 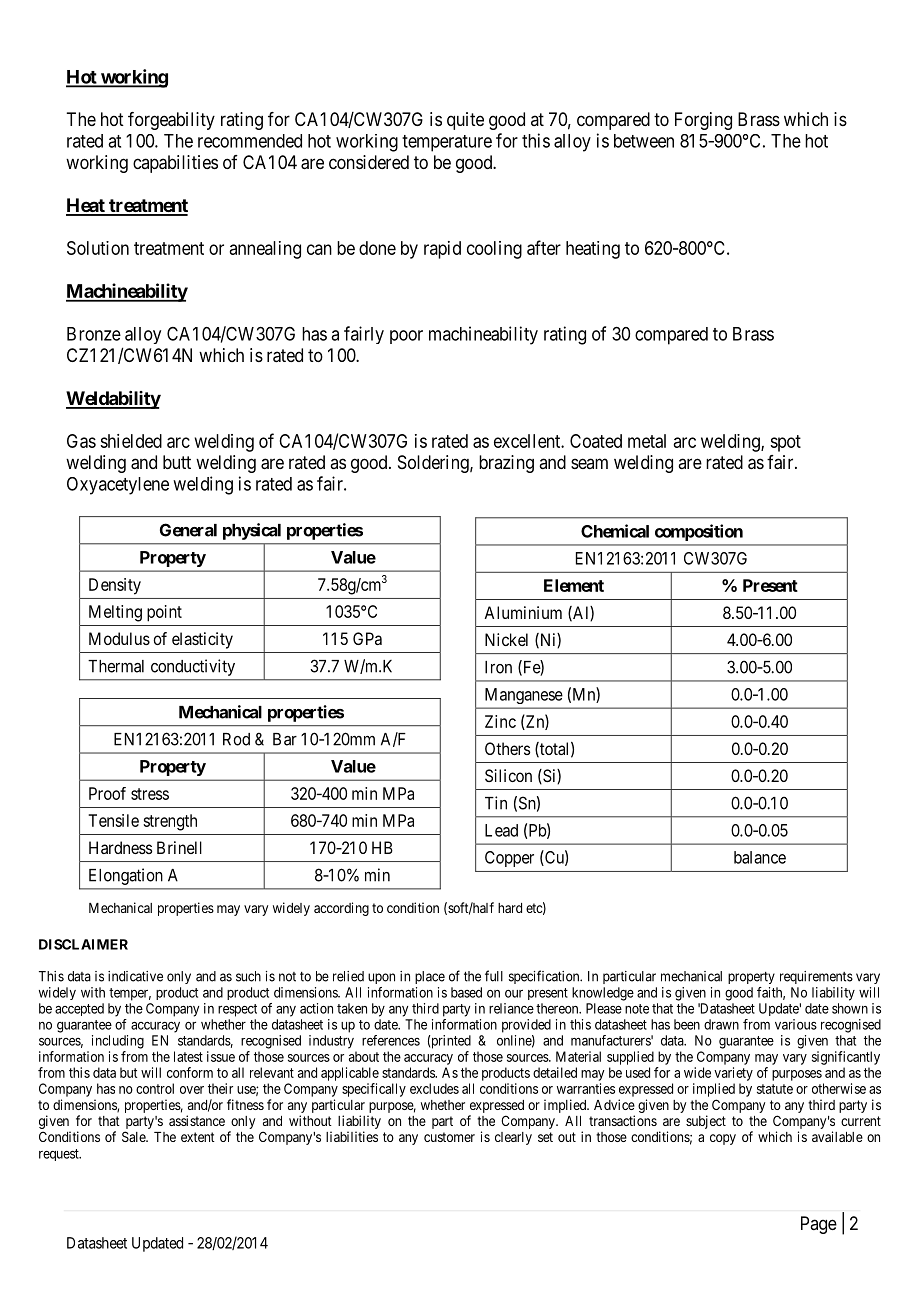 I want to click on customer, so click(x=449, y=1137).
